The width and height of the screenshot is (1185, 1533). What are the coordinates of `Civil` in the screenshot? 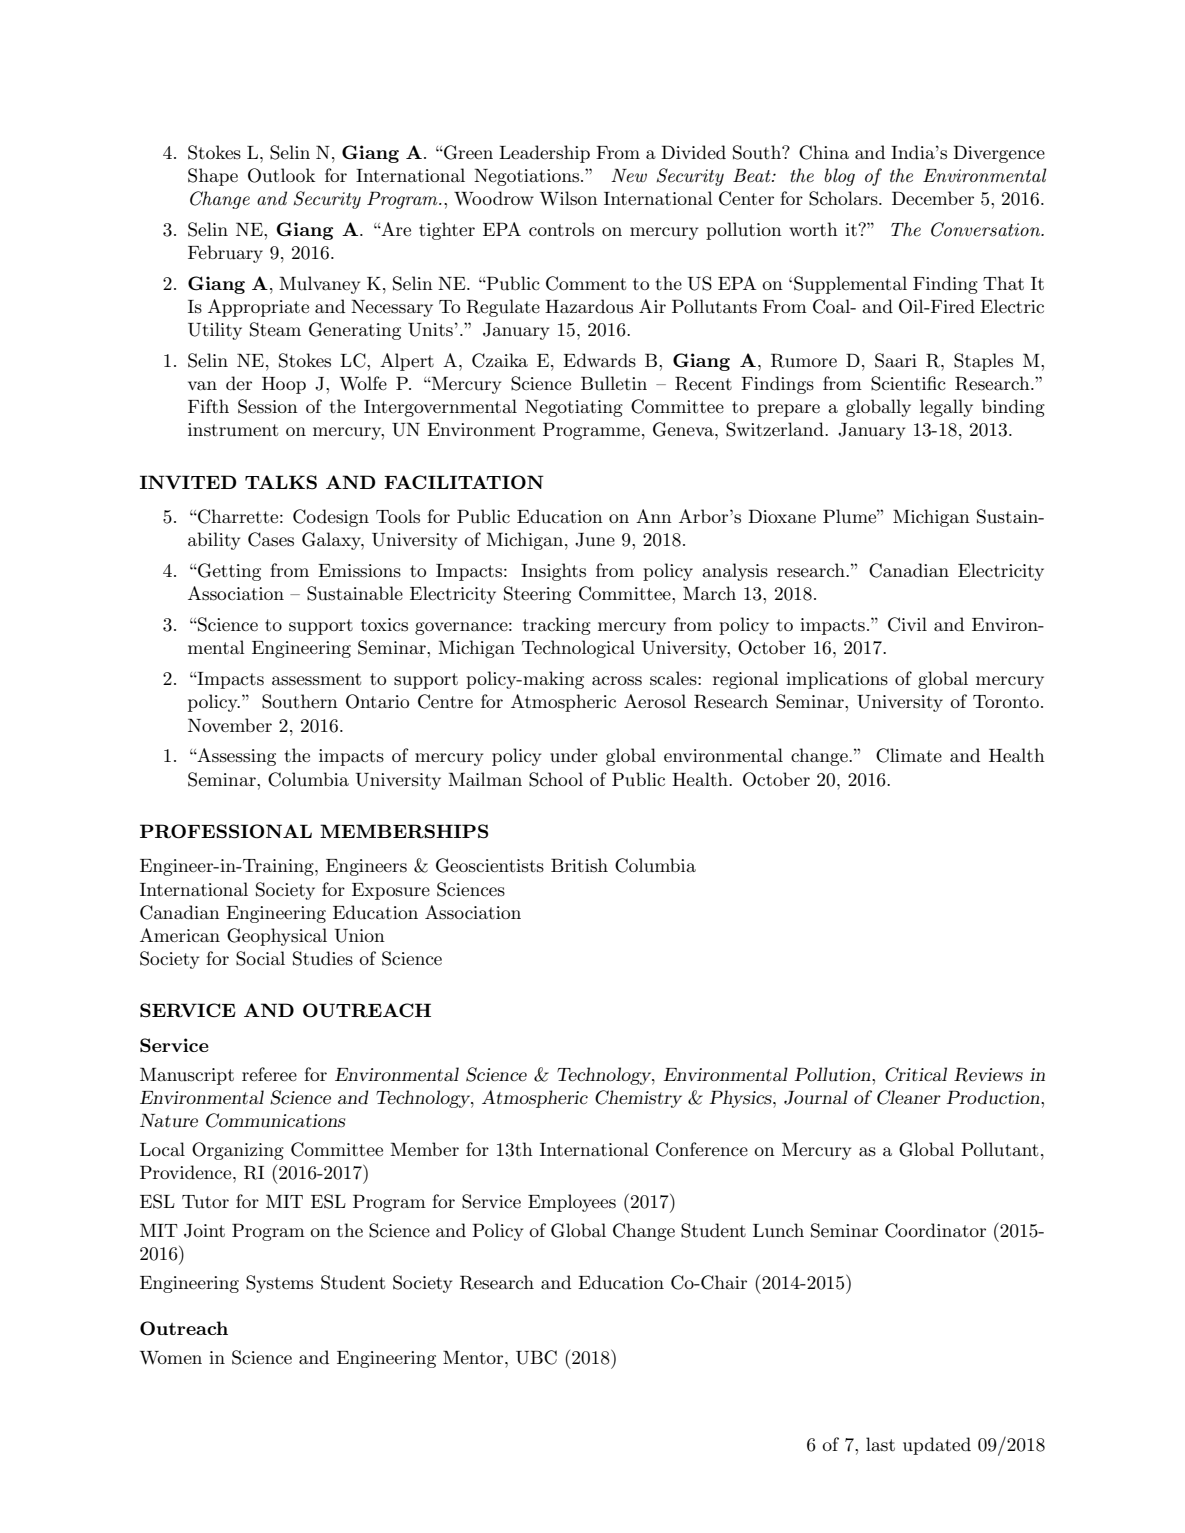 It's located at (907, 624).
